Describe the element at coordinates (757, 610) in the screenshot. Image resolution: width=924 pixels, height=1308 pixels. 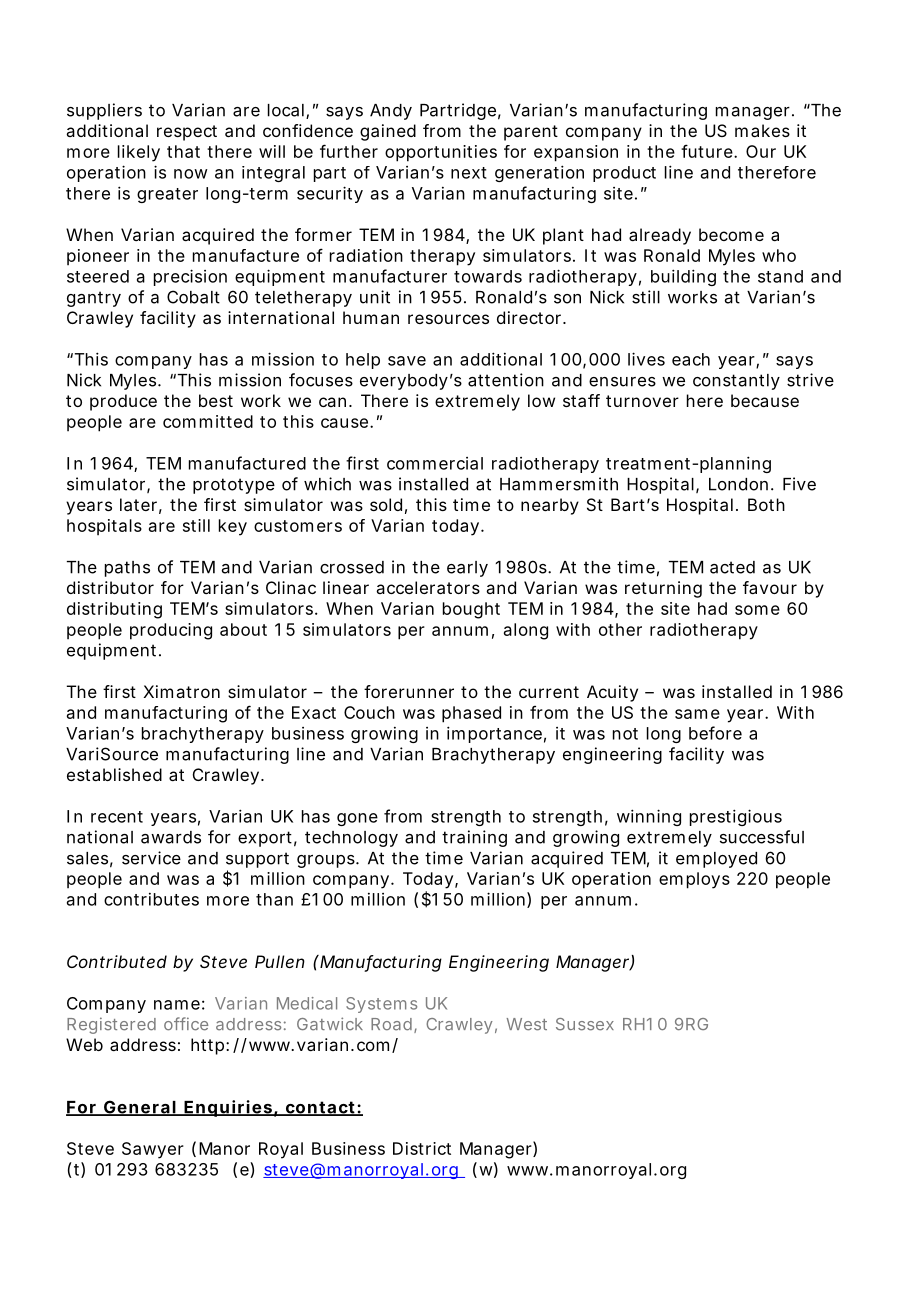
I see `some` at that location.
